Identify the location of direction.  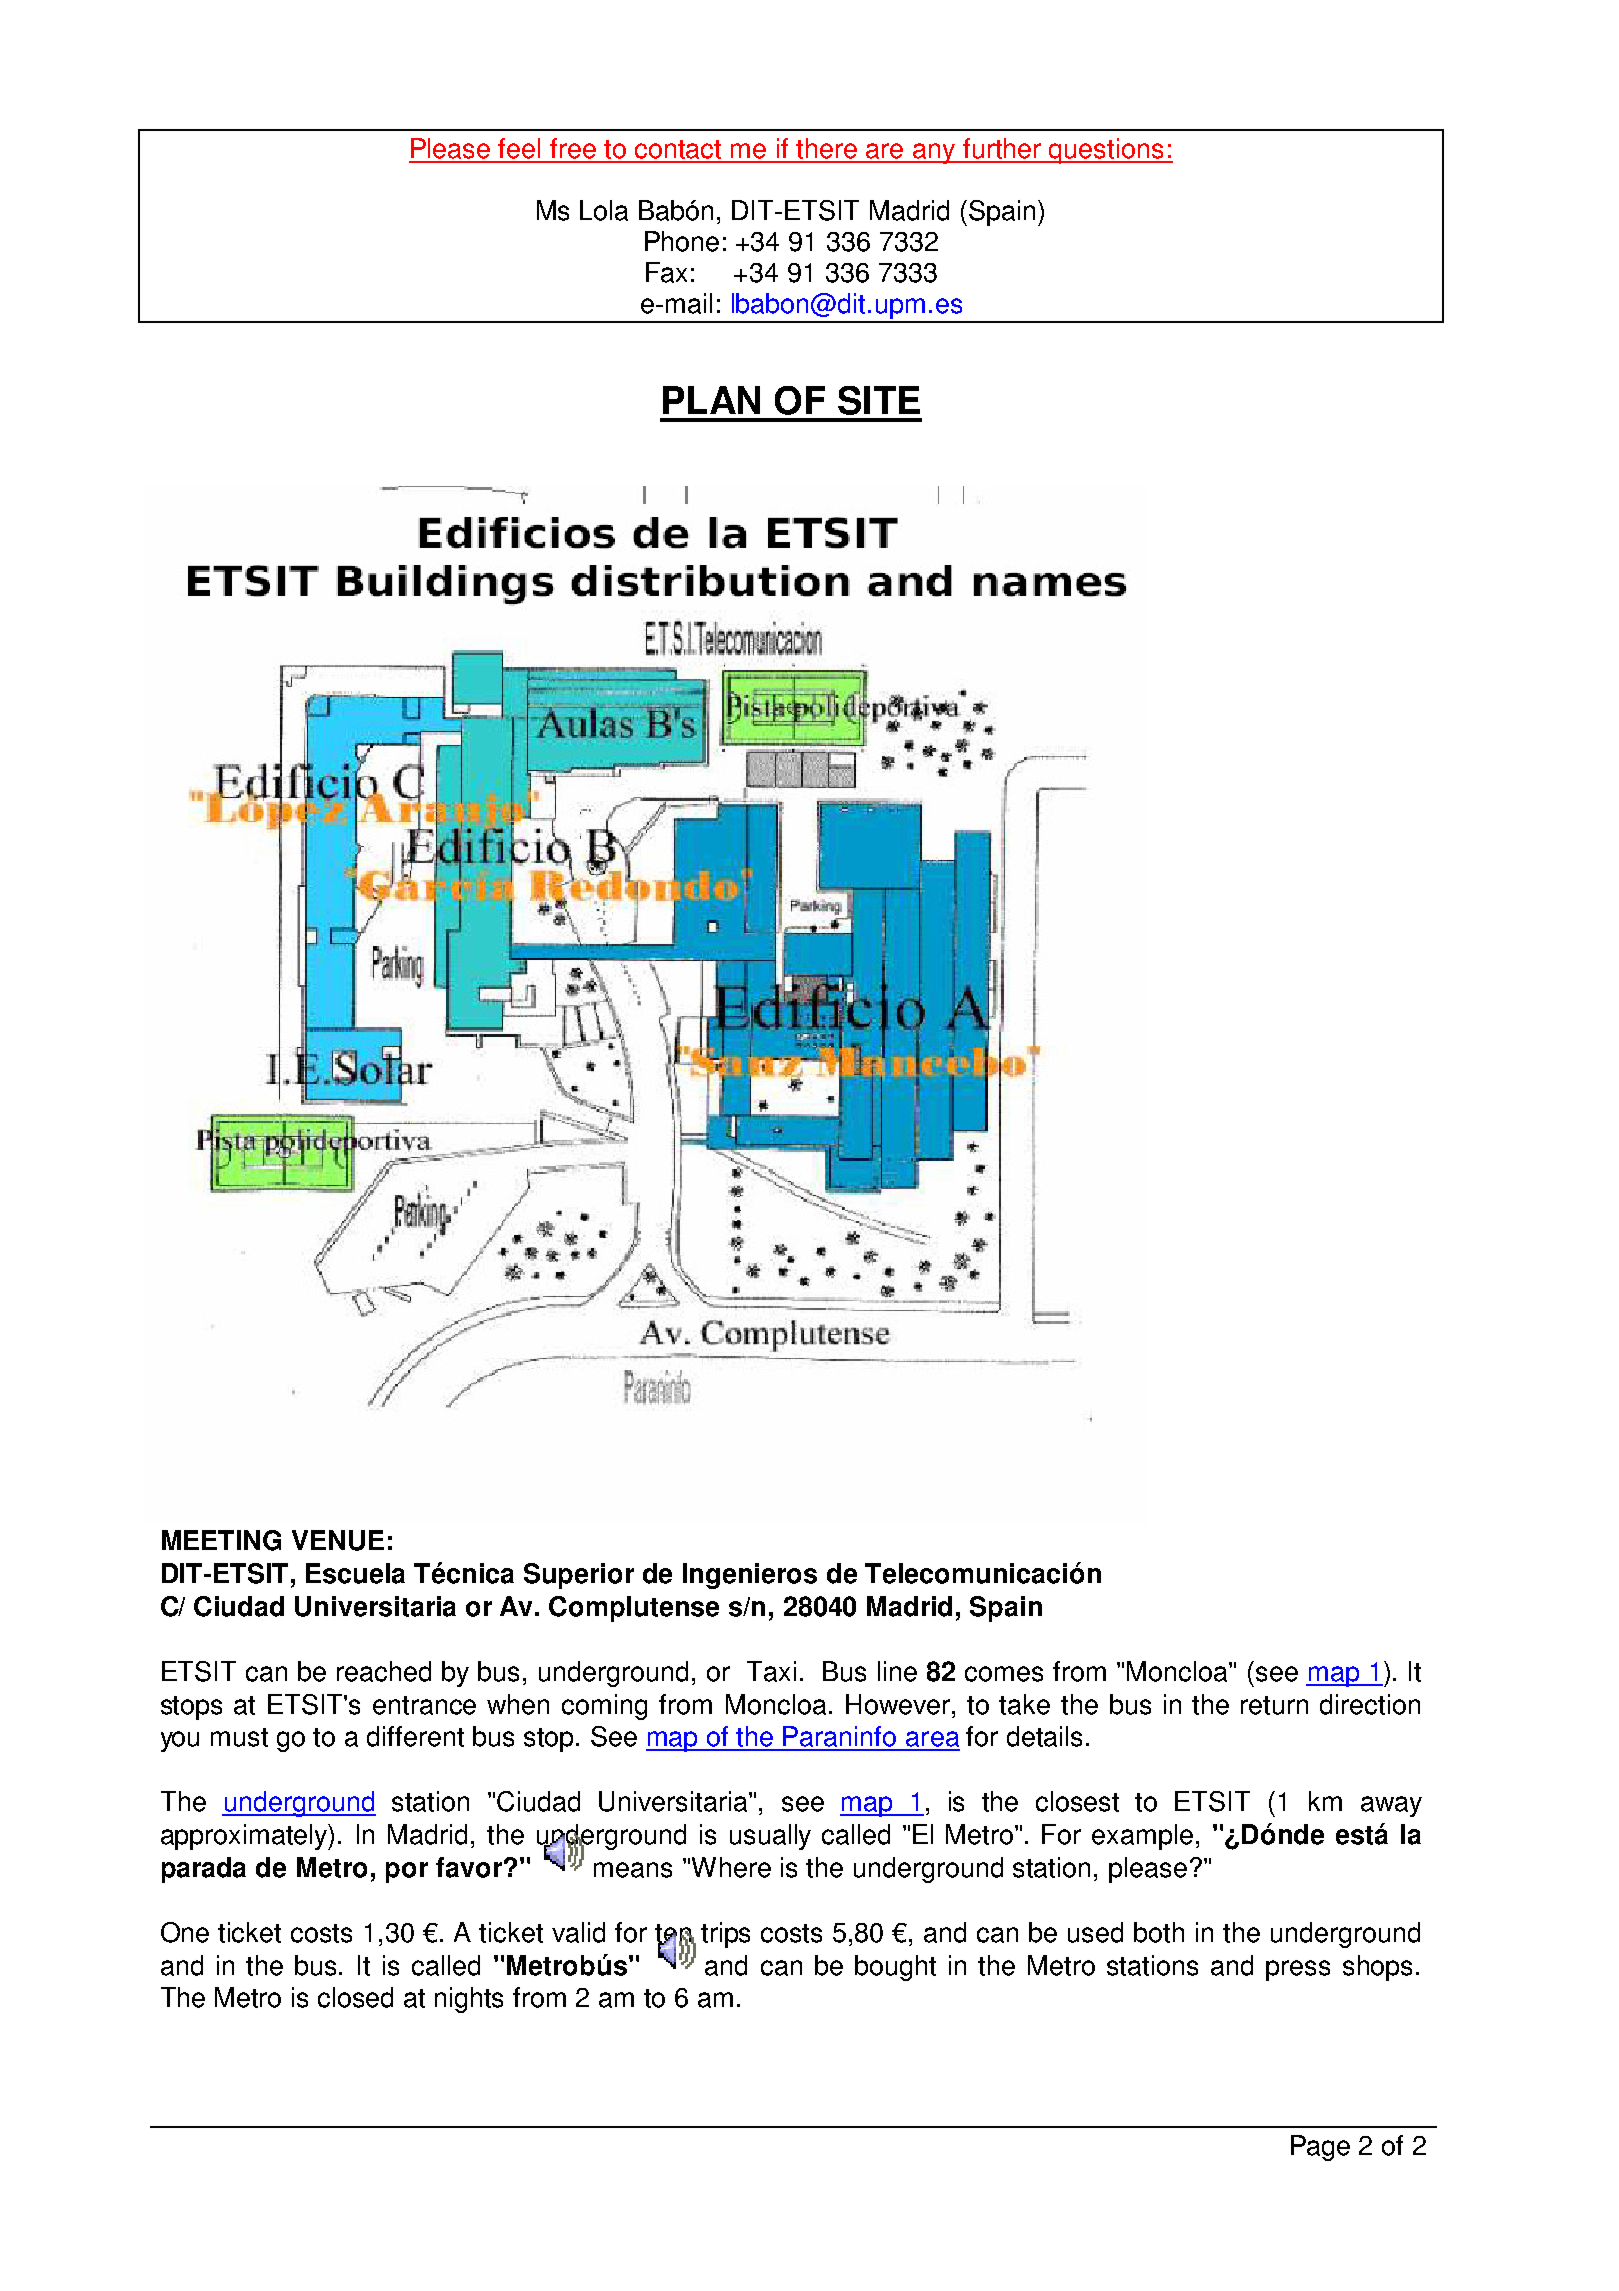
(1370, 1704).
